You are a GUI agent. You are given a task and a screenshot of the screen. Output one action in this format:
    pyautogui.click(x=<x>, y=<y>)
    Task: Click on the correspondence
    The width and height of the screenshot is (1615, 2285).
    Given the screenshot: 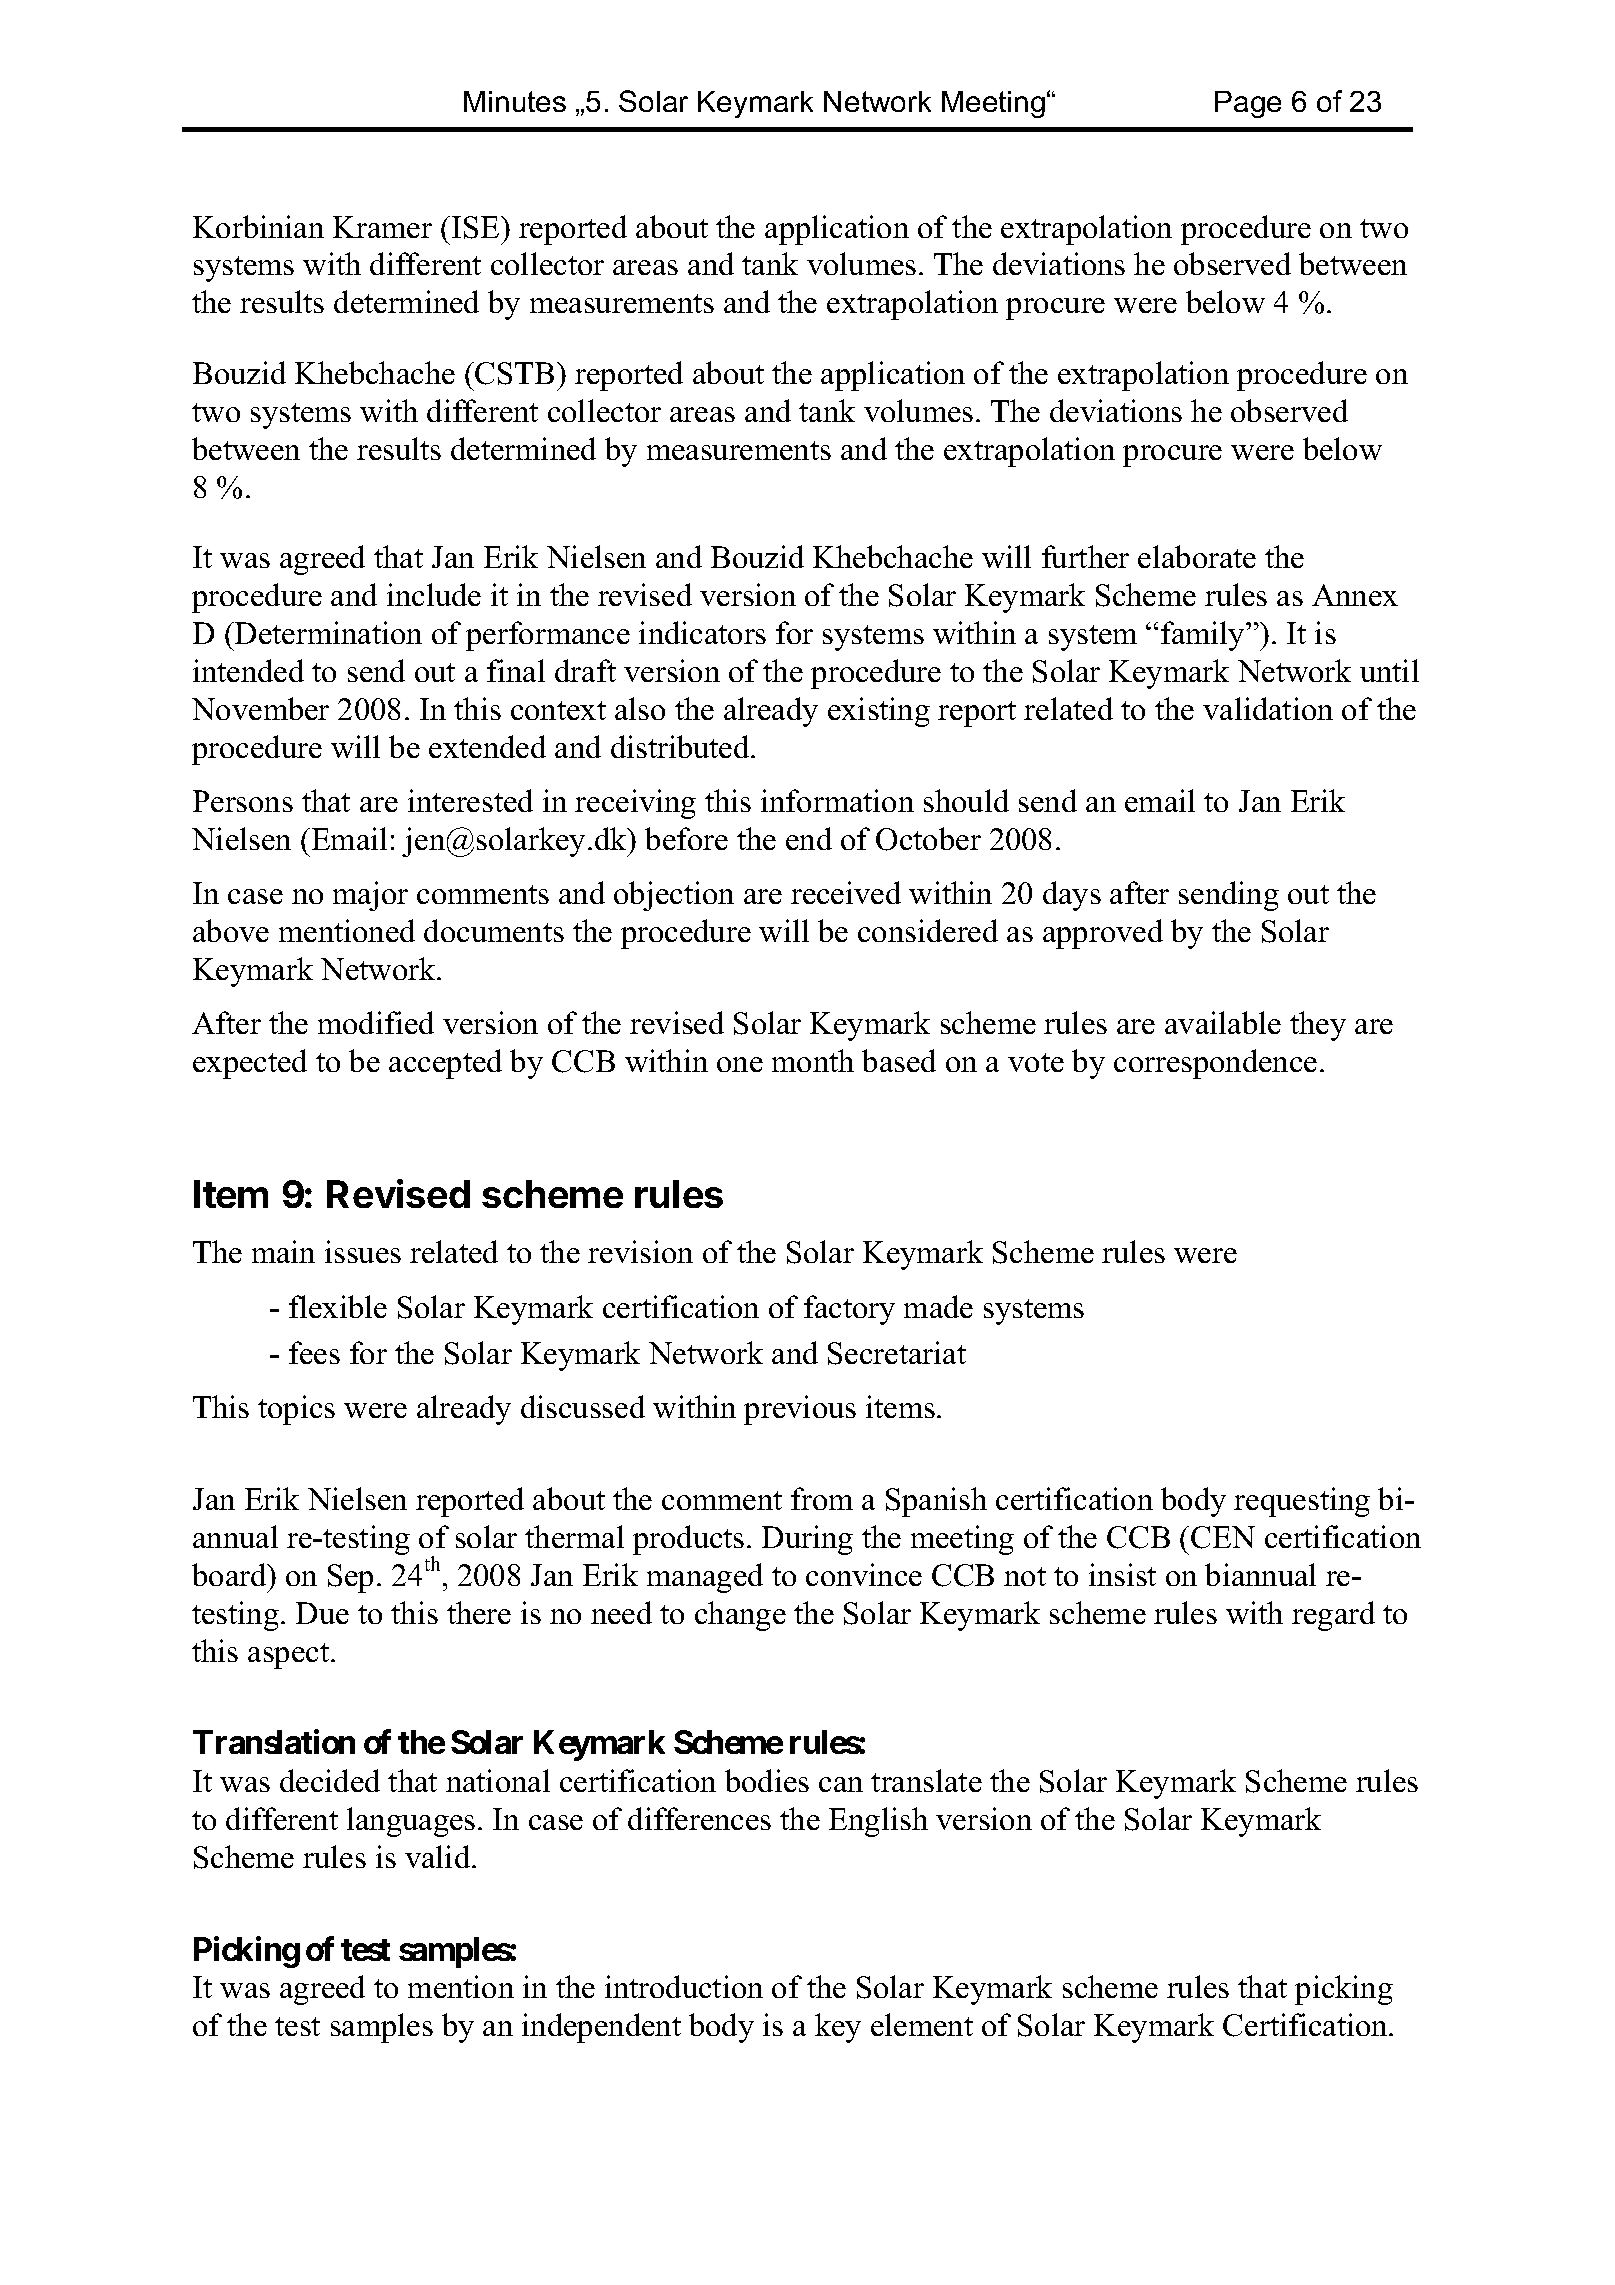 What is the action you would take?
    pyautogui.click(x=1215, y=1064)
